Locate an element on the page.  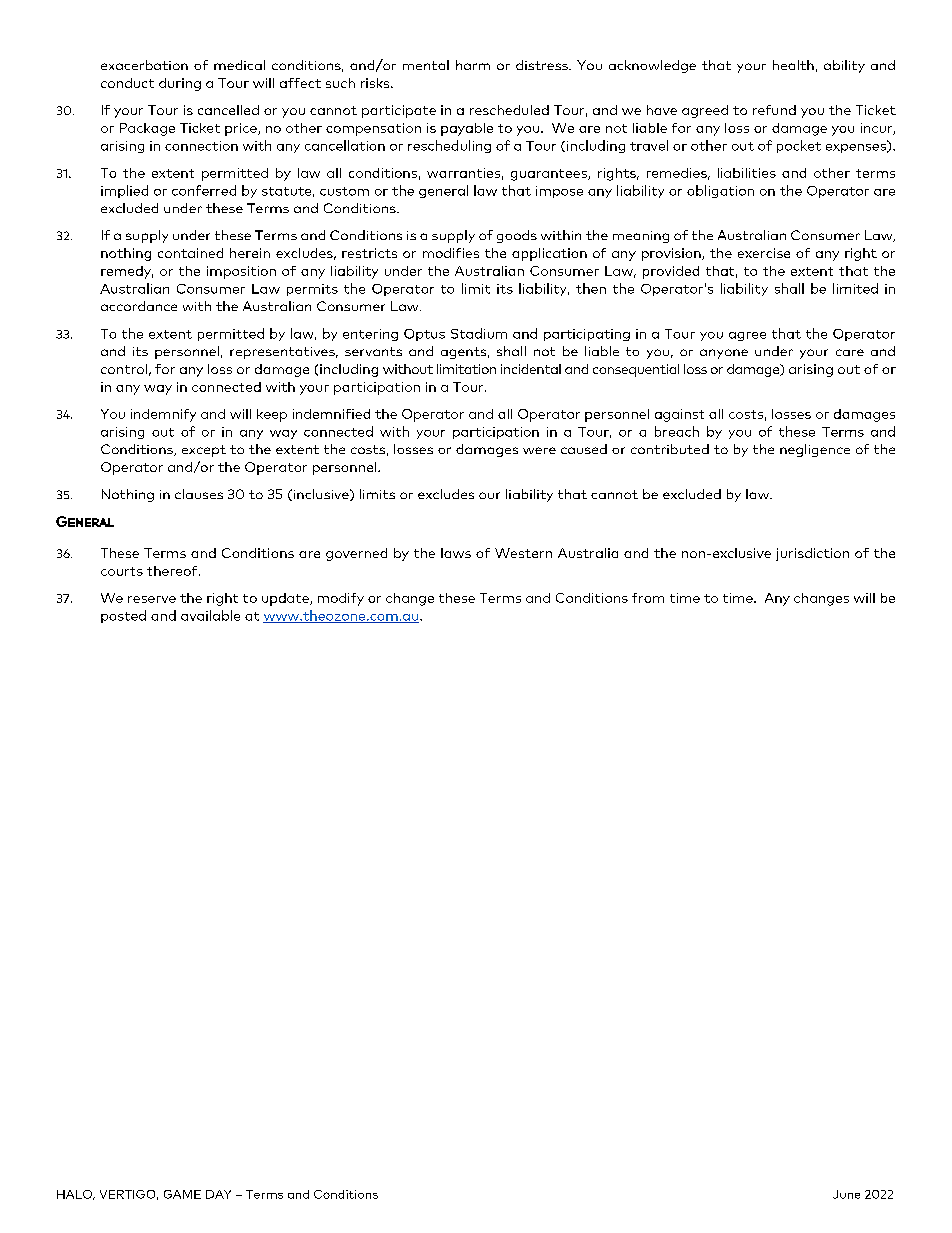
laws is located at coordinates (456, 553).
